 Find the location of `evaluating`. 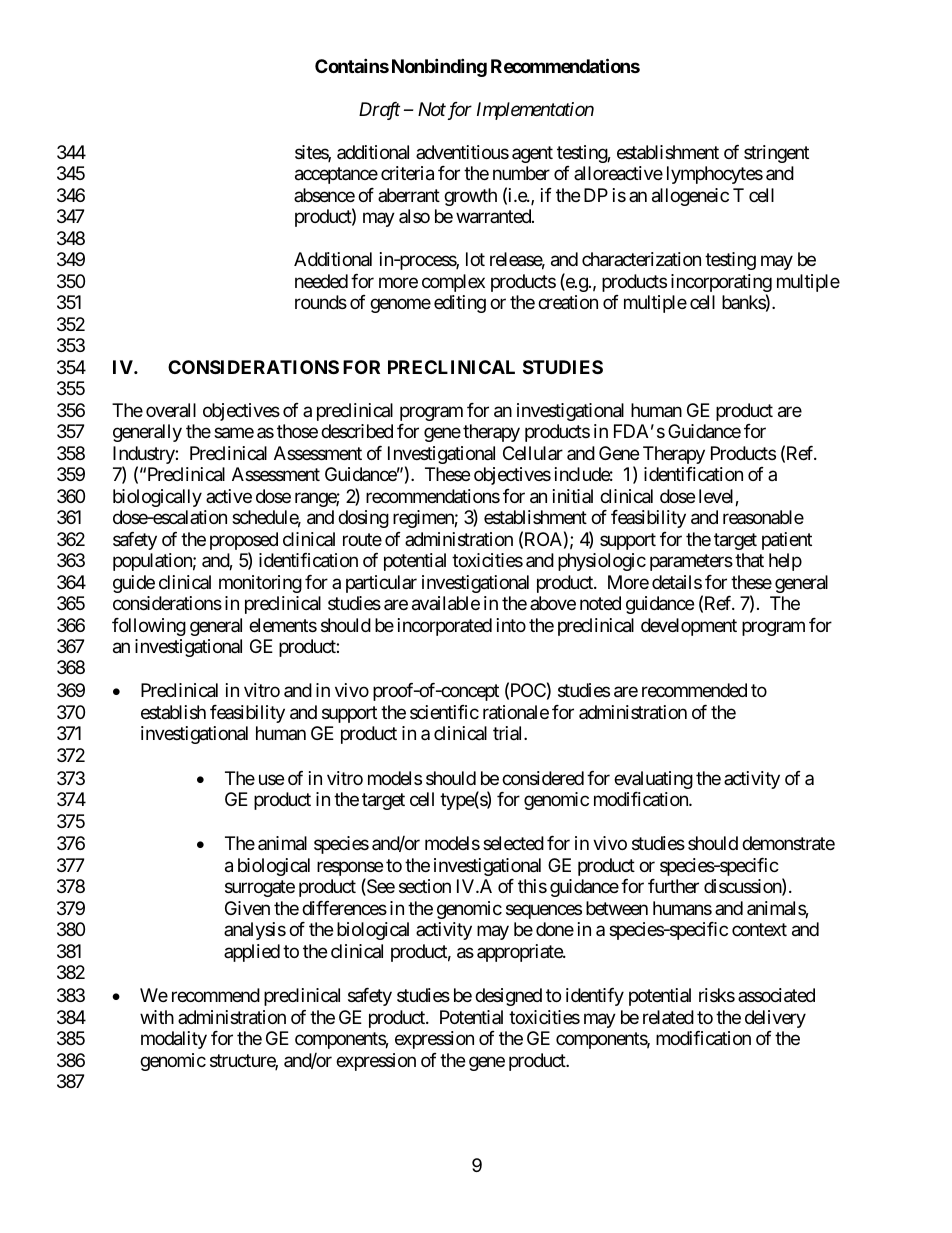

evaluating is located at coordinates (653, 780).
